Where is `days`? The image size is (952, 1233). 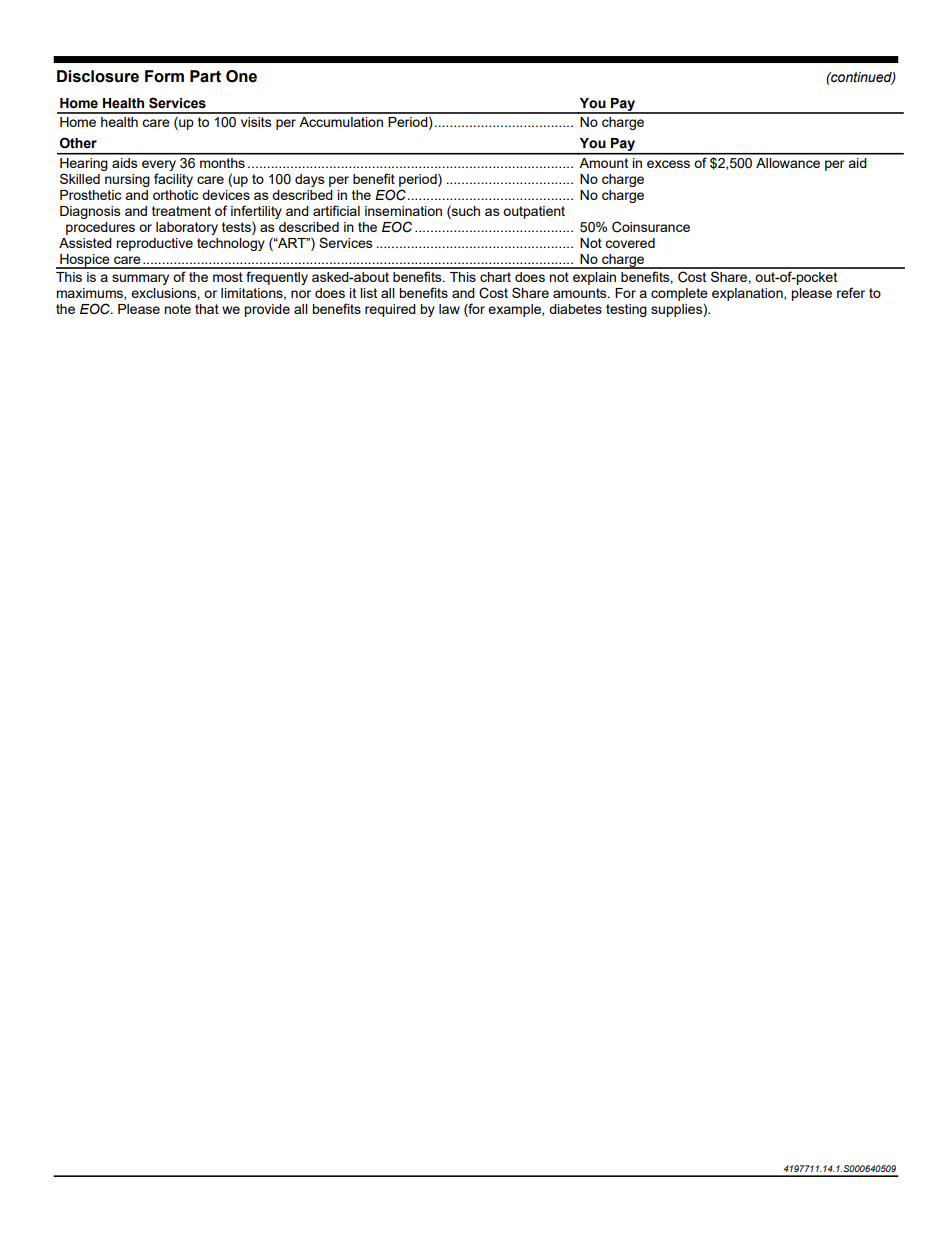 days is located at coordinates (310, 180).
